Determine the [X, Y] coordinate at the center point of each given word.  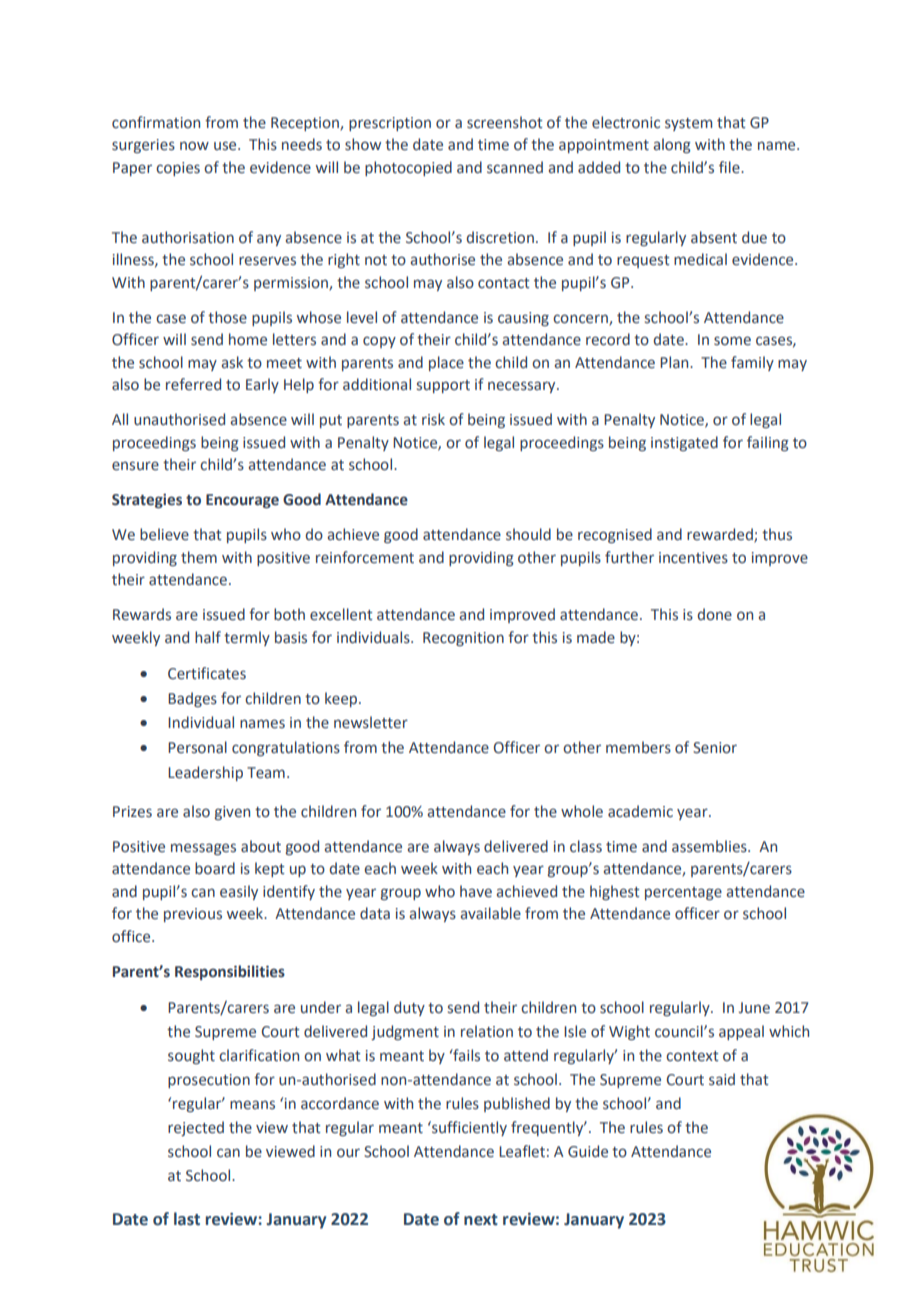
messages [203, 849]
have [476, 891]
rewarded [721, 535]
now [194, 145]
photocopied [408, 168]
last [187, 1219]
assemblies [710, 846]
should [528, 534]
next [481, 1220]
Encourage [242, 501]
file [730, 167]
